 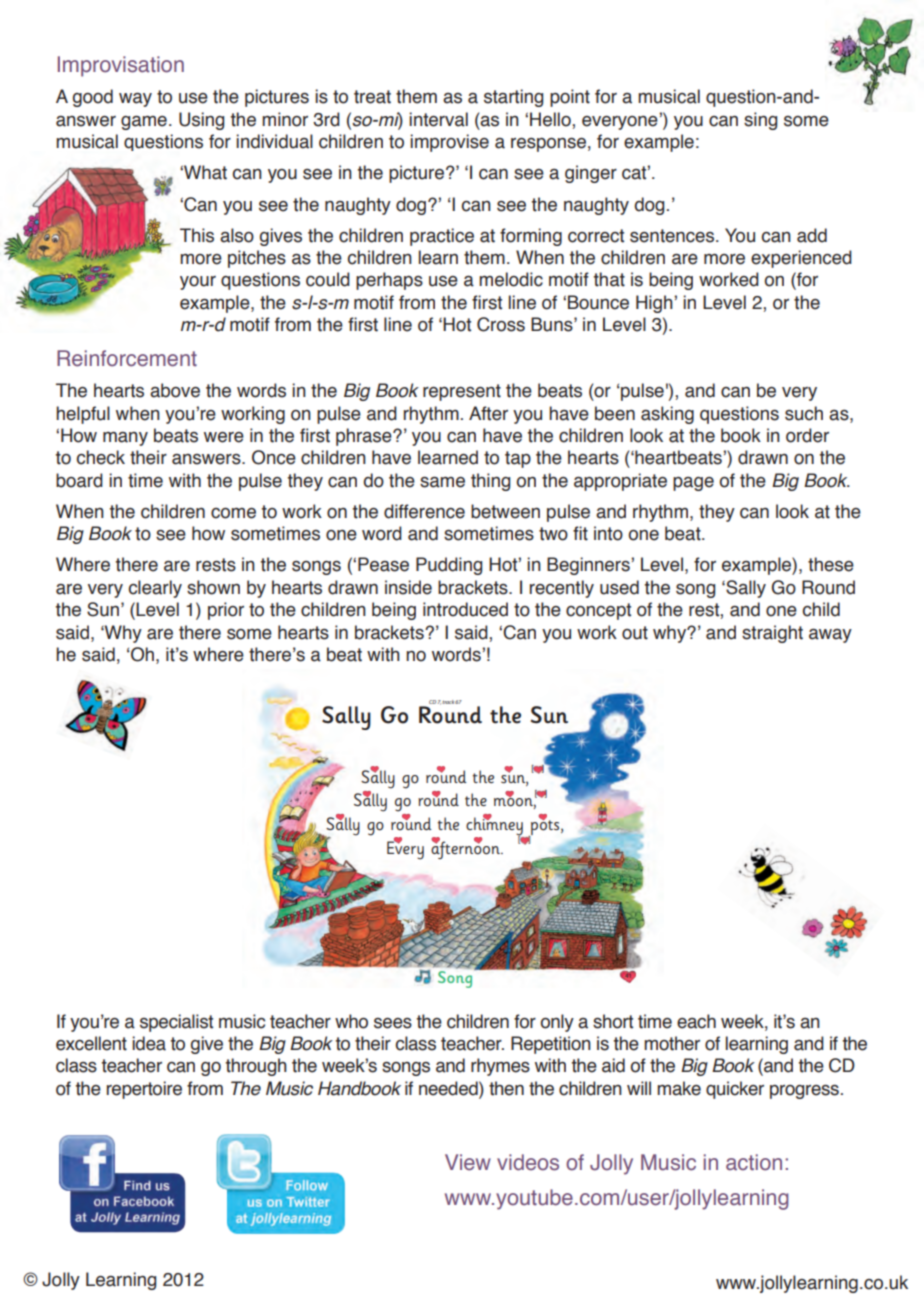 What do you see at coordinates (570, 98) in the page?
I see `point` at bounding box center [570, 98].
